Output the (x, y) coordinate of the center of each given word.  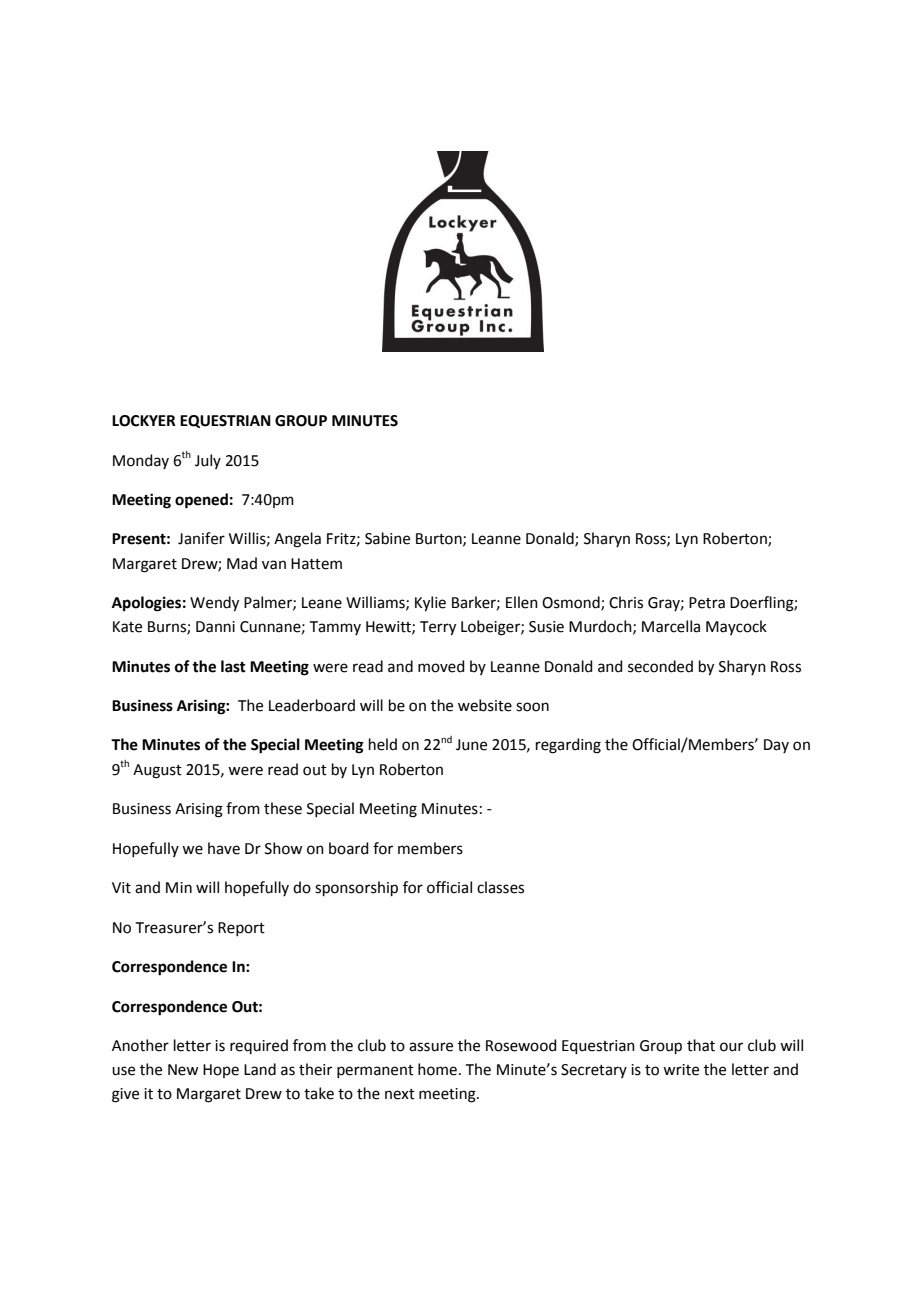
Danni (215, 627)
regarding (568, 746)
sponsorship (356, 888)
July (208, 461)
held (383, 744)
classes (500, 887)
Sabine (387, 538)
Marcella (671, 626)
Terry (438, 628)
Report (241, 929)
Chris (626, 602)
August (157, 771)
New (183, 1070)
